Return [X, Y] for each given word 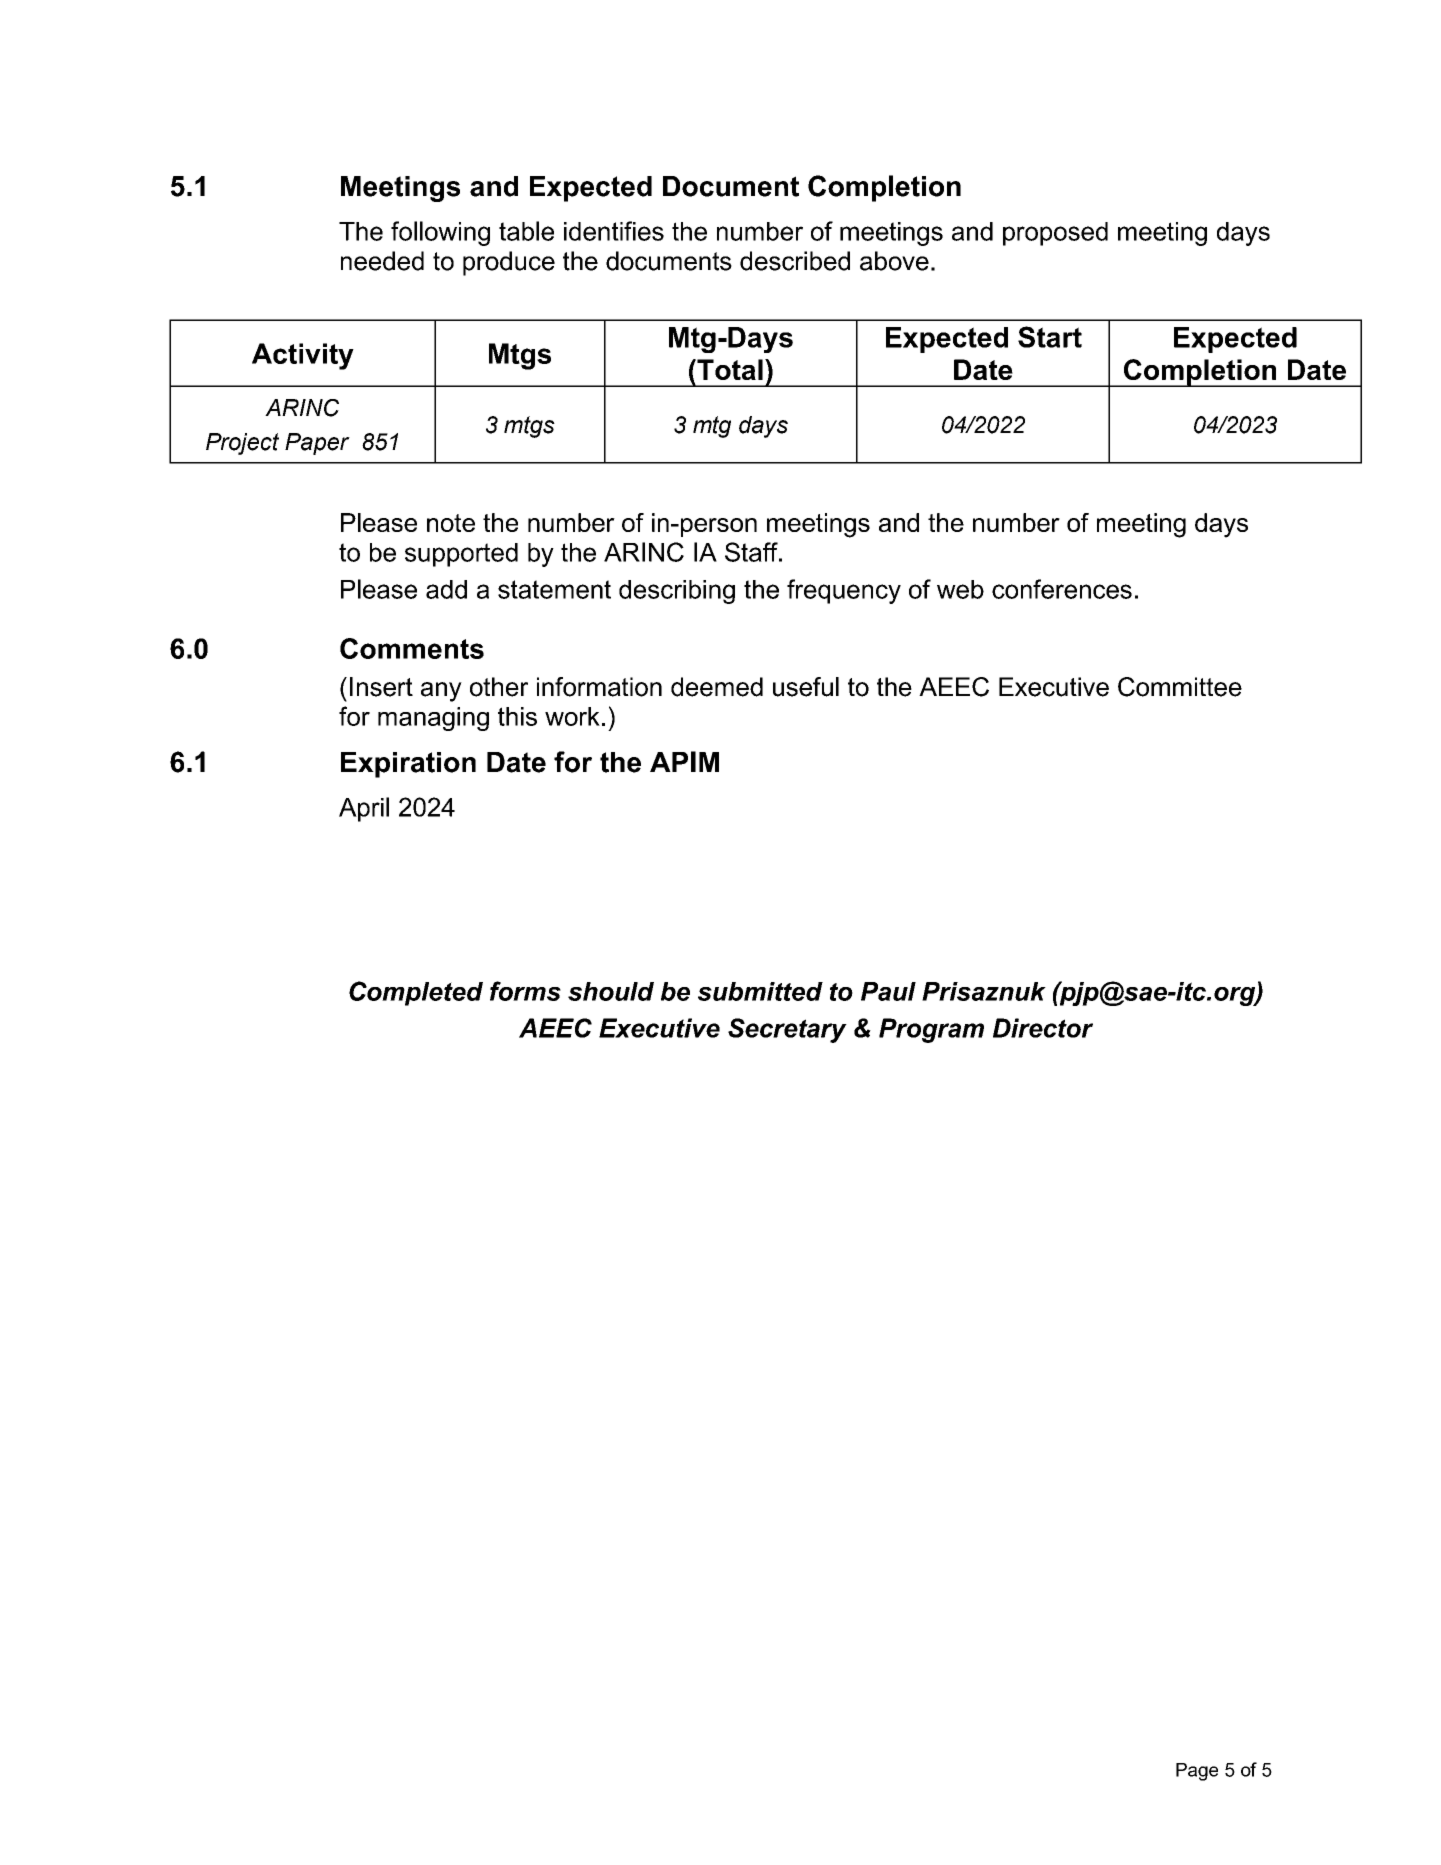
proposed [1055, 234]
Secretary [787, 1030]
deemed [717, 687]
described [795, 261]
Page [1197, 1772]
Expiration [408, 765]
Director [1043, 1028]
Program [931, 1030]
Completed [416, 993]
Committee [1180, 687]
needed [382, 261]
